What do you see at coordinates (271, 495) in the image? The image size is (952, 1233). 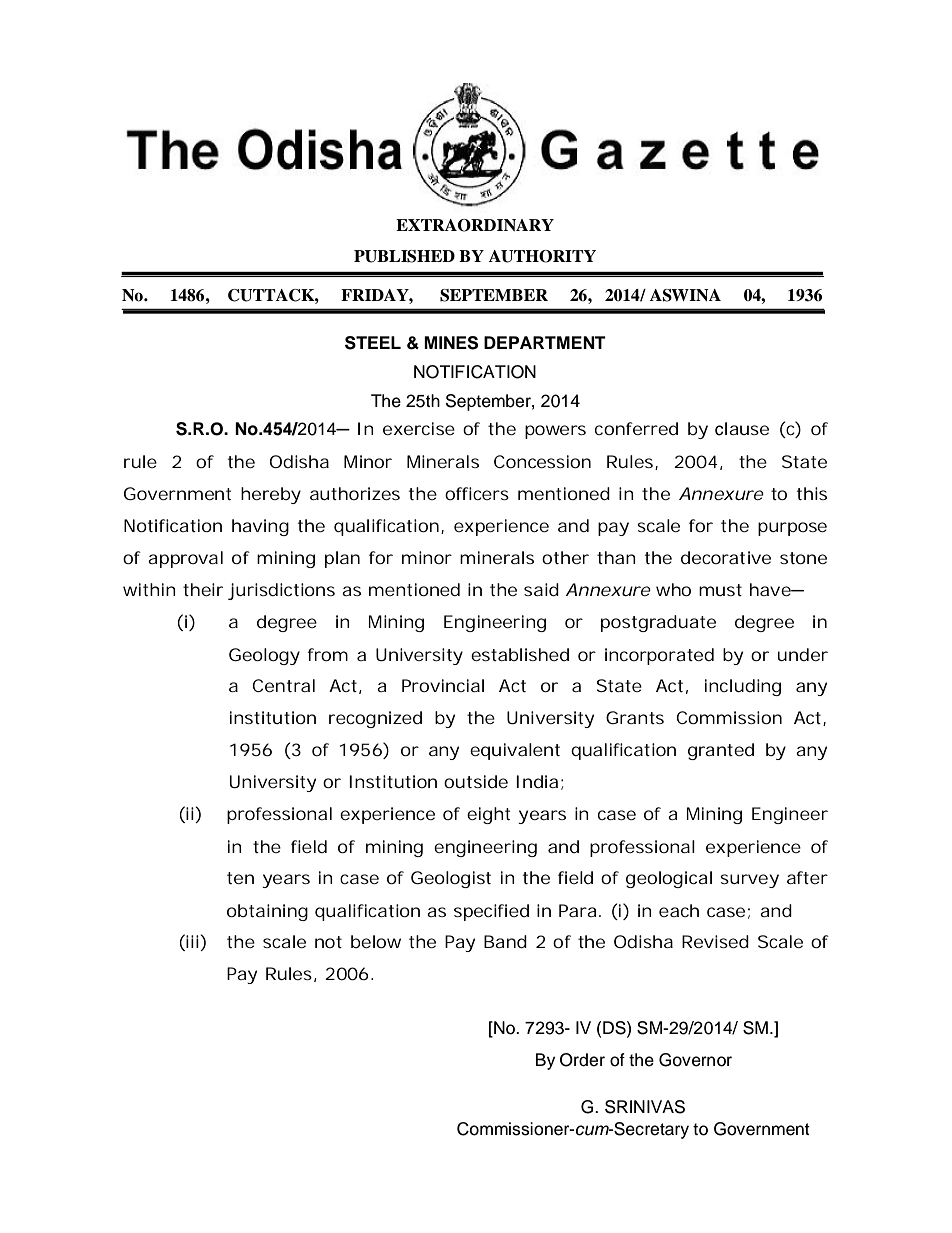 I see `hereby` at bounding box center [271, 495].
